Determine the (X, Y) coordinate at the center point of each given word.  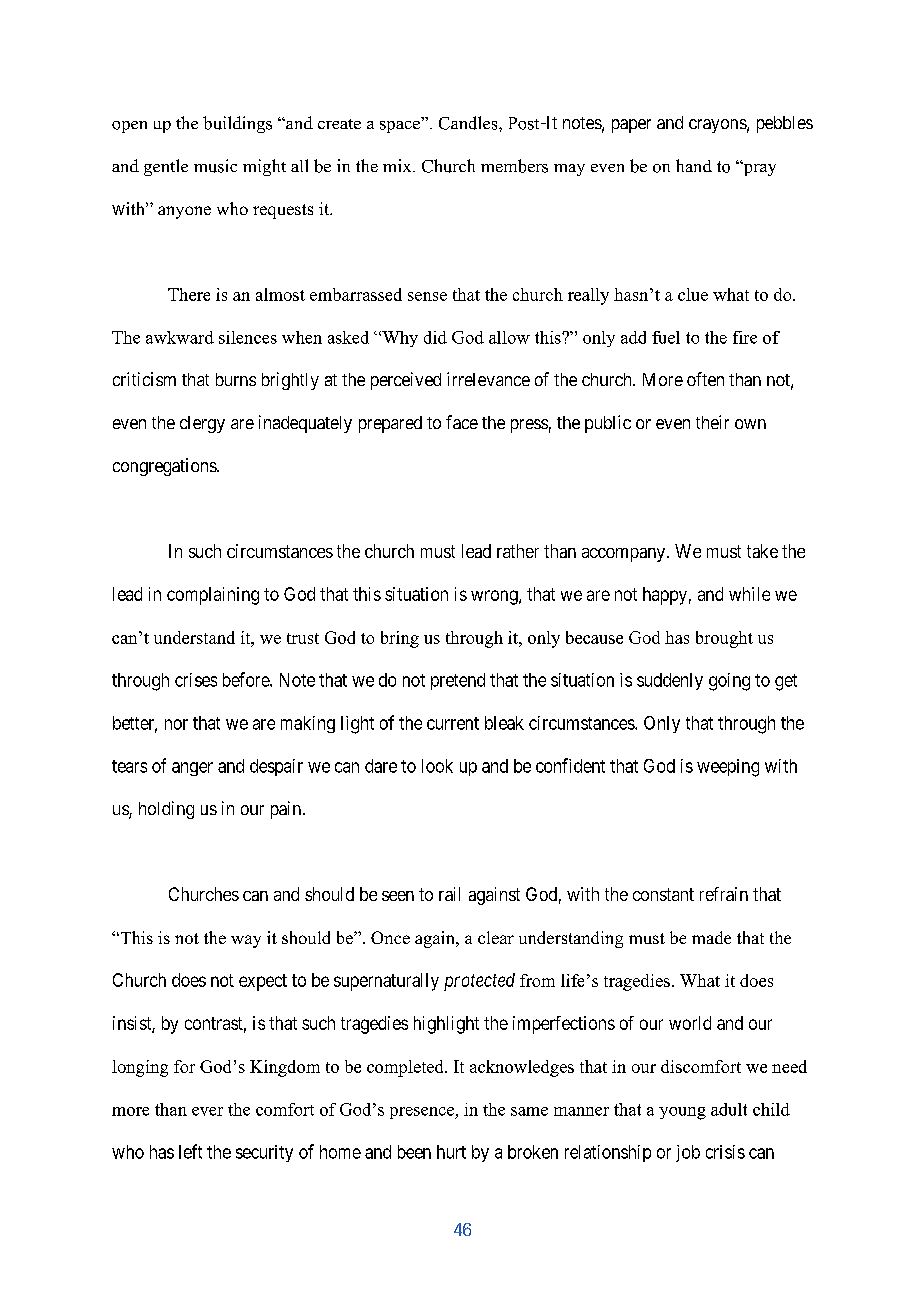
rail (449, 894)
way (246, 941)
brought (724, 639)
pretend (458, 681)
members (514, 166)
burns (236, 379)
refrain (724, 894)
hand (694, 165)
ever (207, 1111)
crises (196, 680)
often (705, 379)
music (215, 166)
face (462, 422)
